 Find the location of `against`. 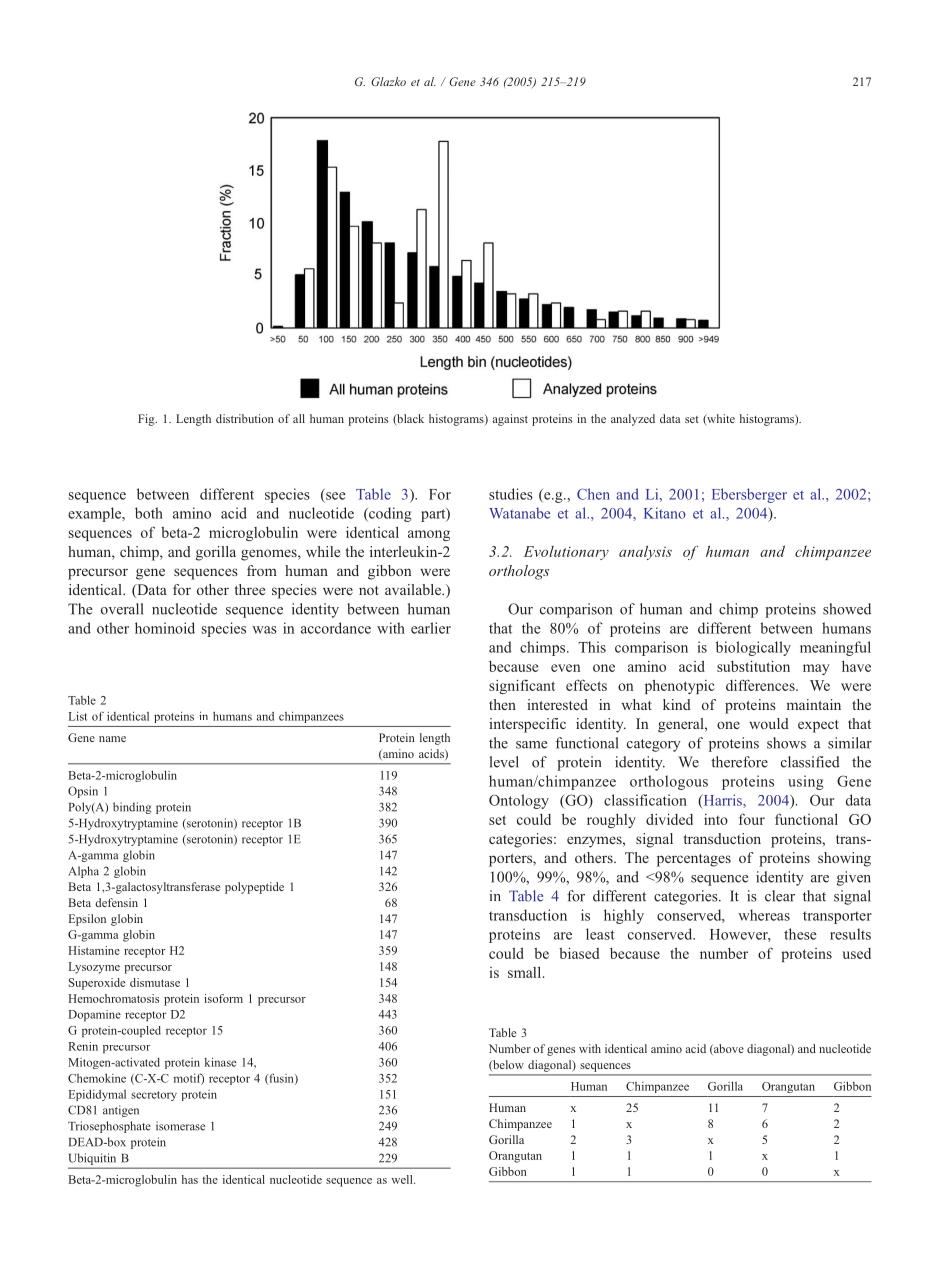

against is located at coordinates (510, 420).
